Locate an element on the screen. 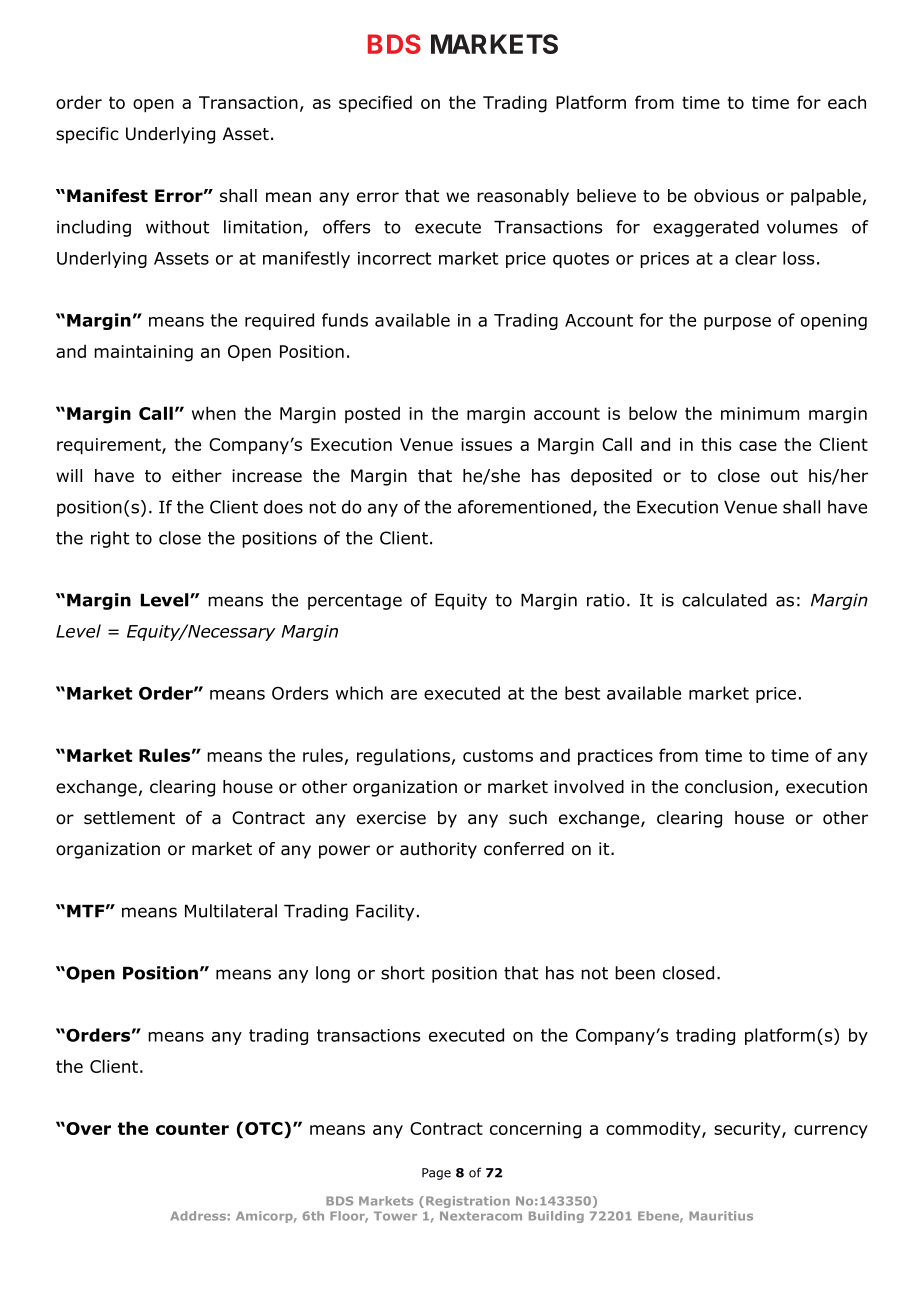  obvious is located at coordinates (726, 196).
